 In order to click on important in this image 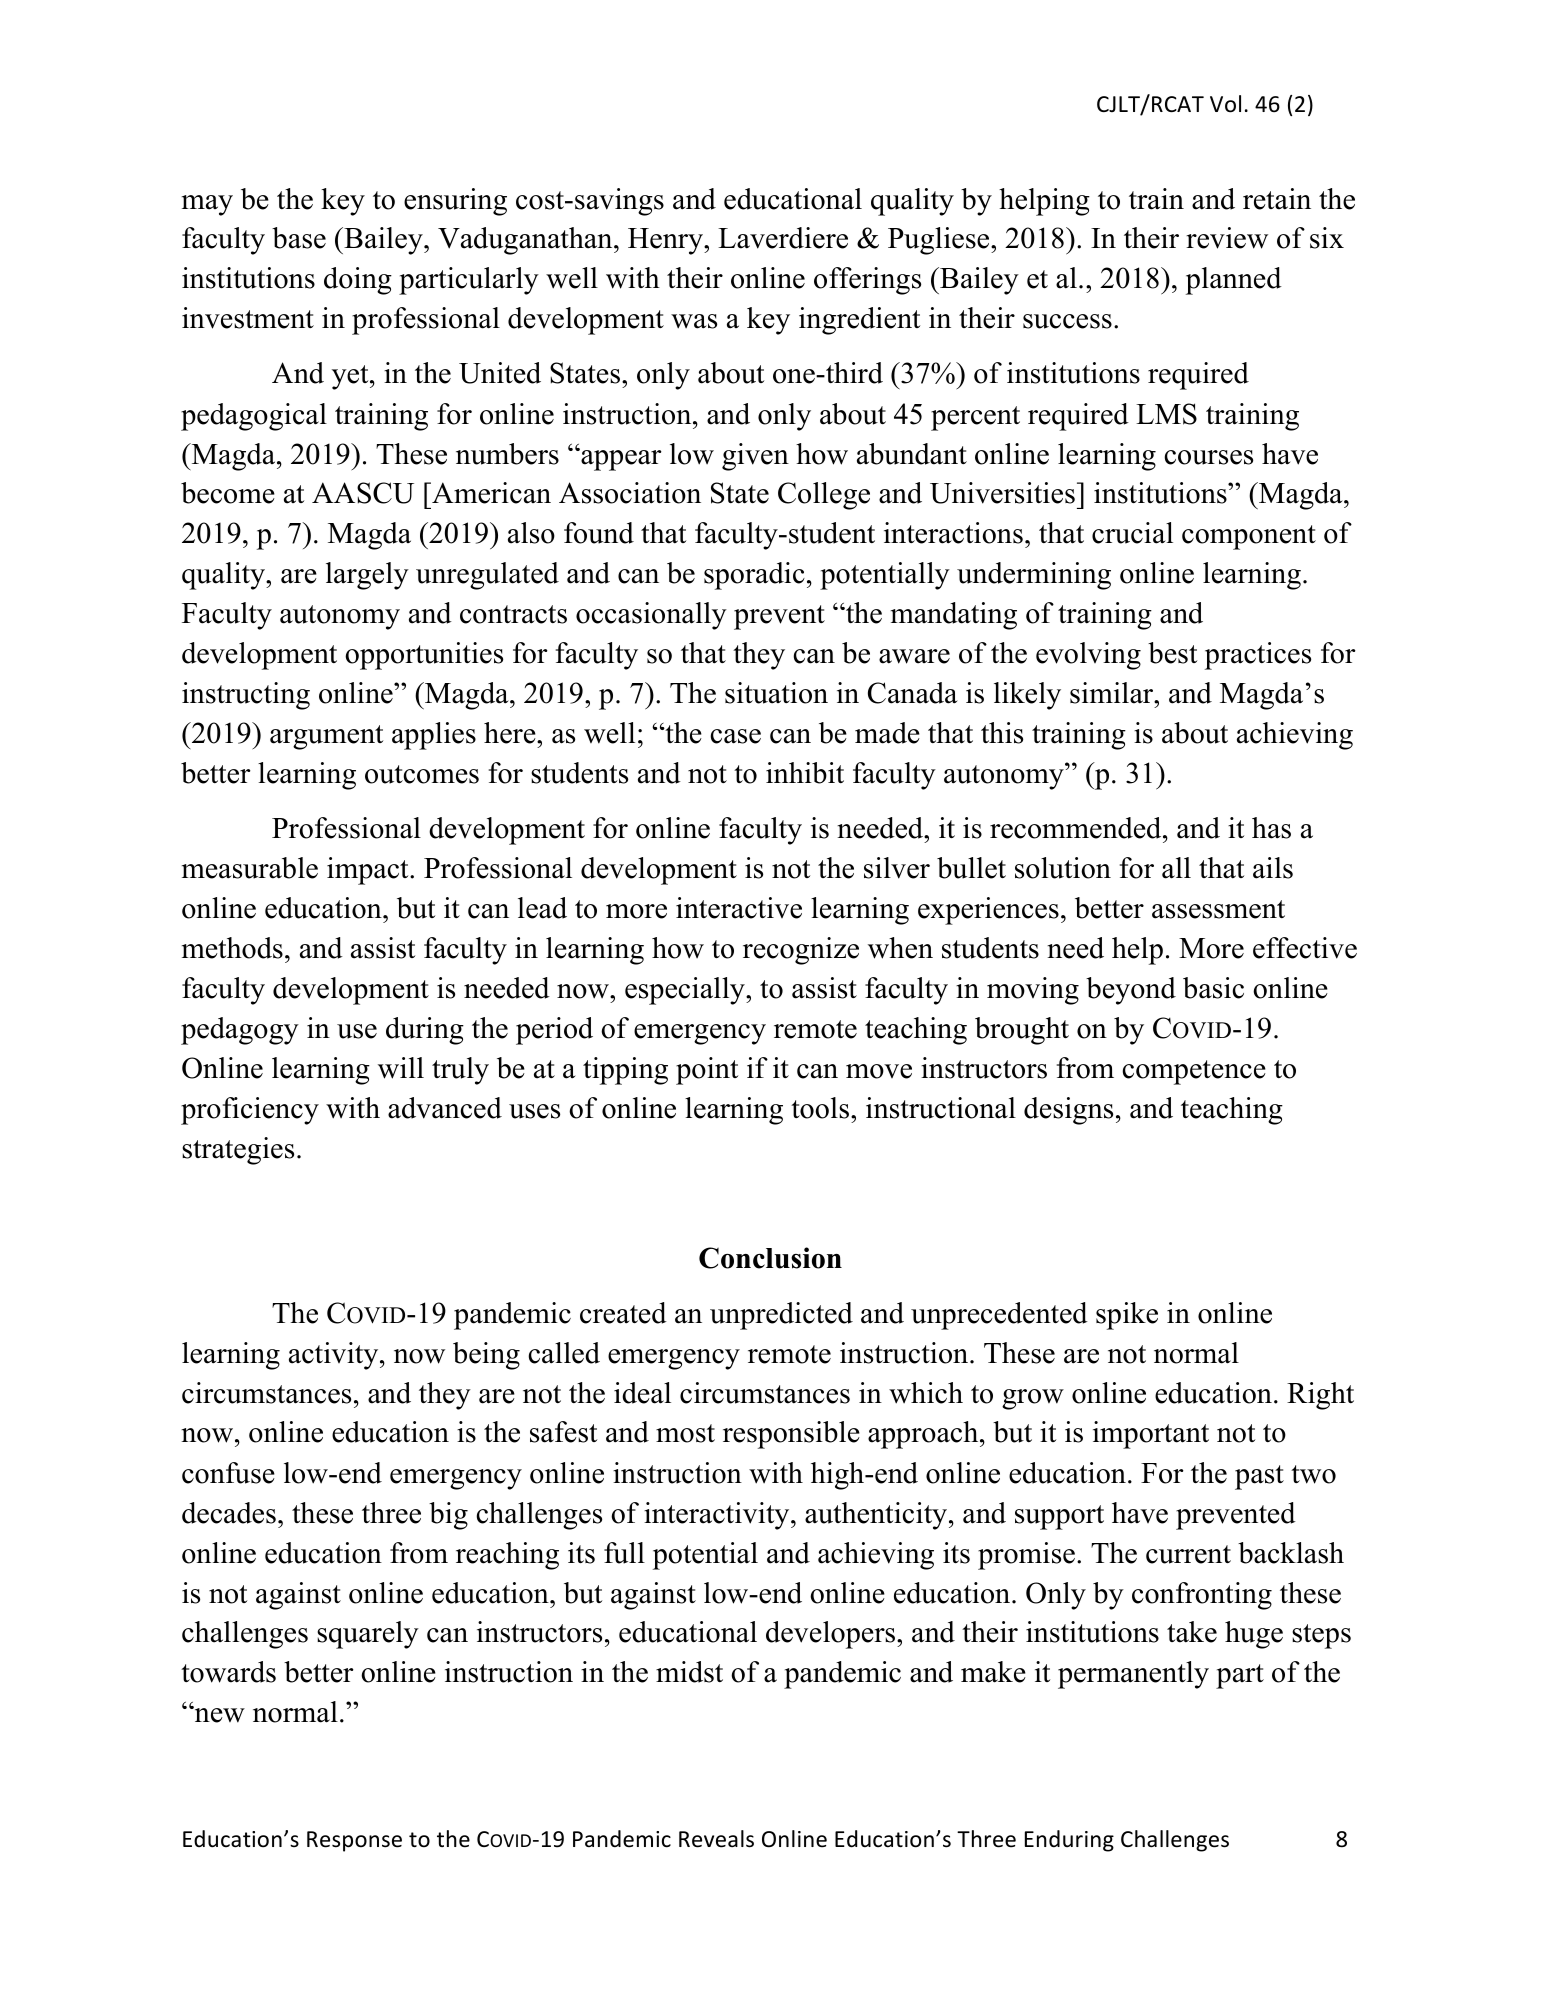, I will do `click(1151, 1435)`.
